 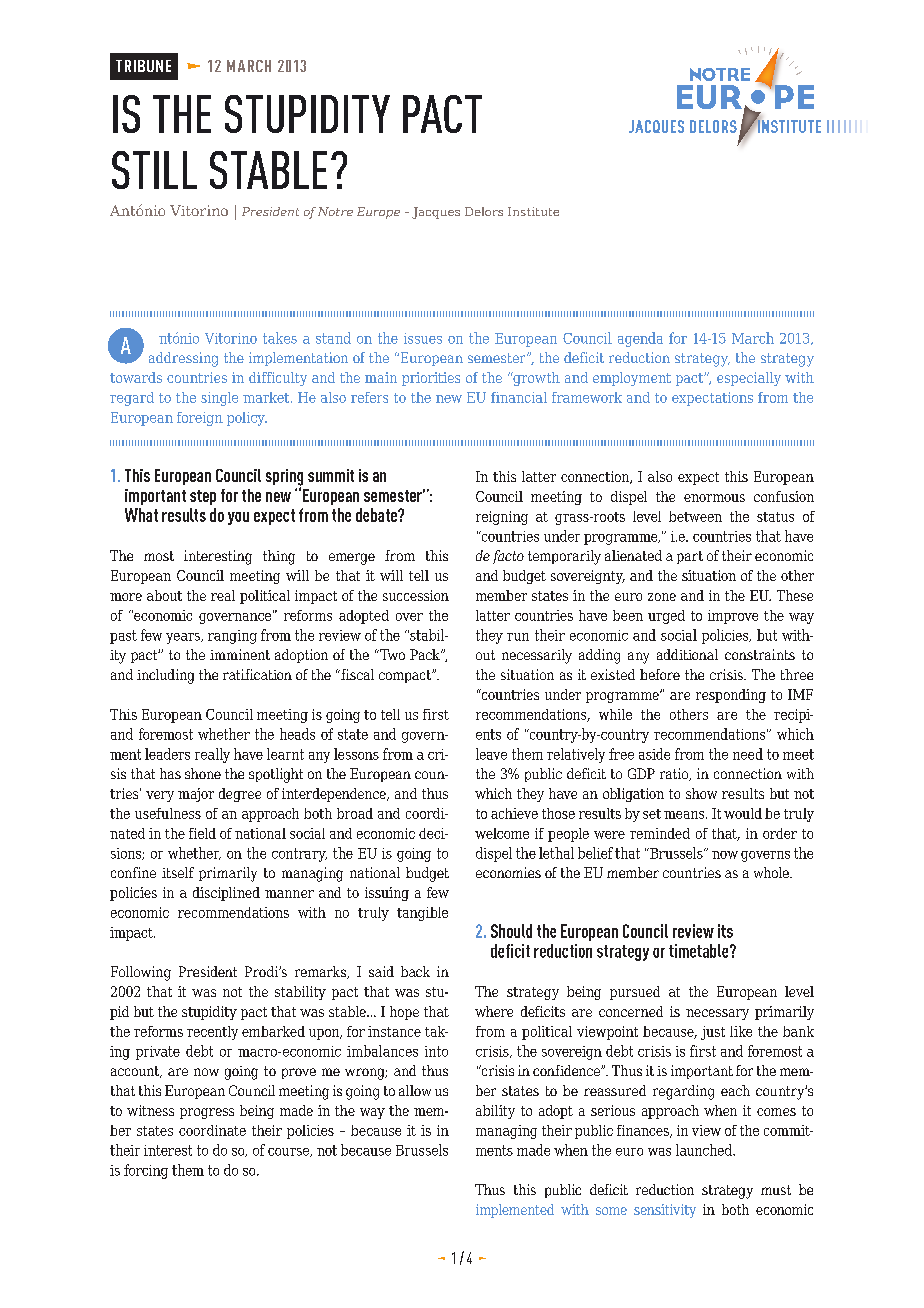 I want to click on Institute, so click(x=533, y=211).
